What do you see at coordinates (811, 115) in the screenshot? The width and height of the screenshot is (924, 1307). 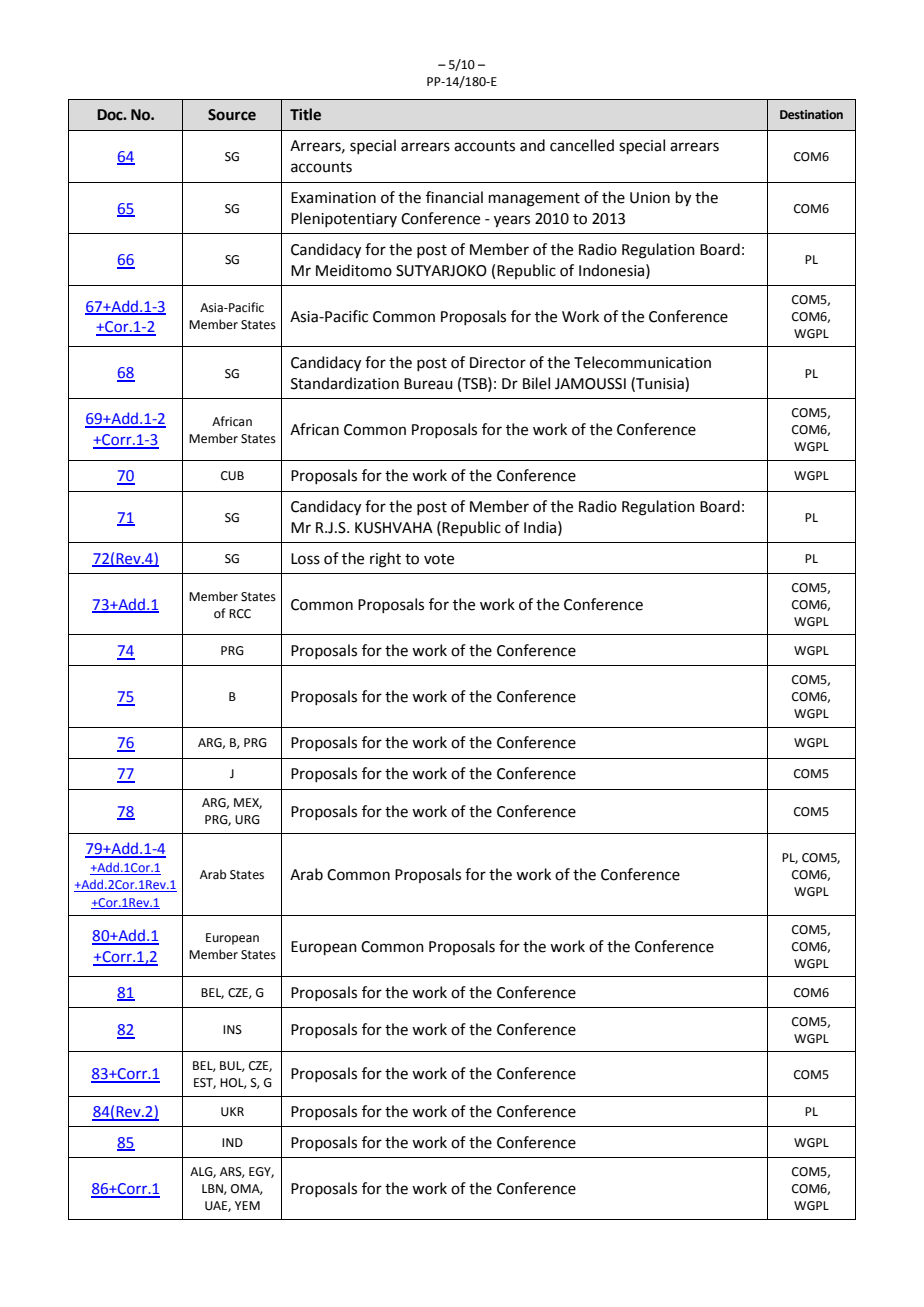 I see `Destination` at bounding box center [811, 115].
